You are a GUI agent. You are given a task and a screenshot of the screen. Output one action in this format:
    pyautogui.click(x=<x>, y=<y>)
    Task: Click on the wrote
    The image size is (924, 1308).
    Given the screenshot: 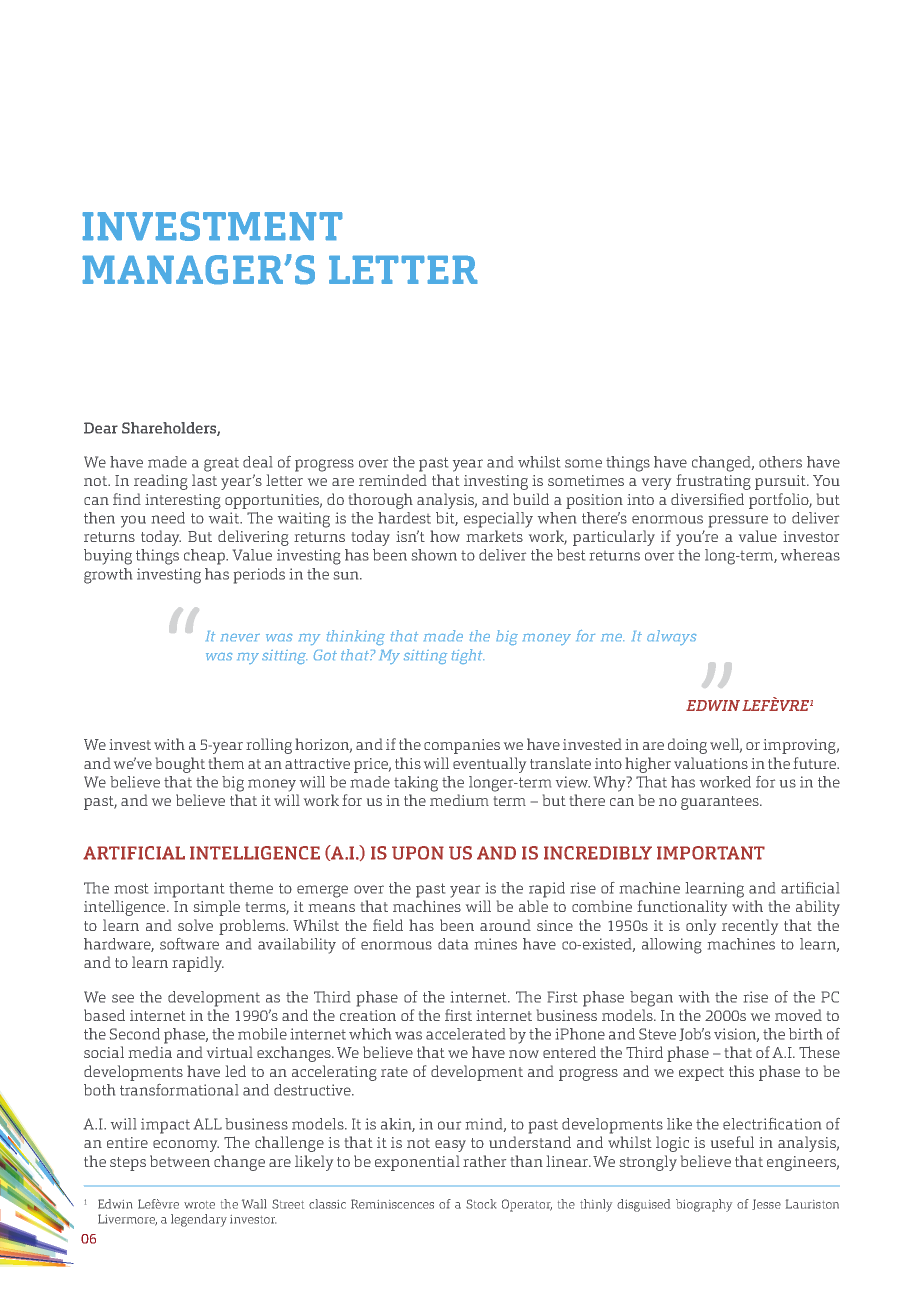 What is the action you would take?
    pyautogui.click(x=199, y=1205)
